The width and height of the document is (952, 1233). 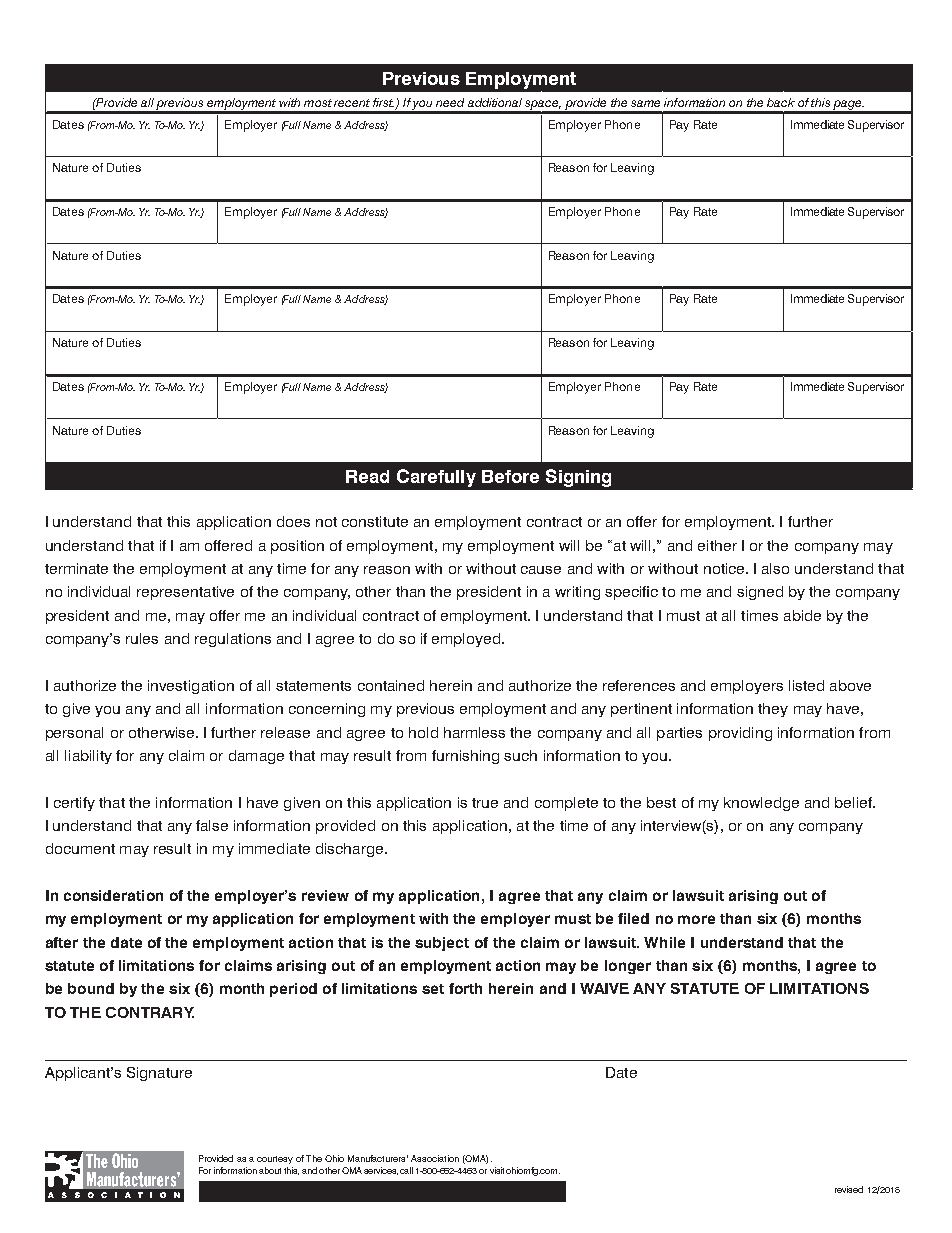 I want to click on rules, so click(x=142, y=638).
